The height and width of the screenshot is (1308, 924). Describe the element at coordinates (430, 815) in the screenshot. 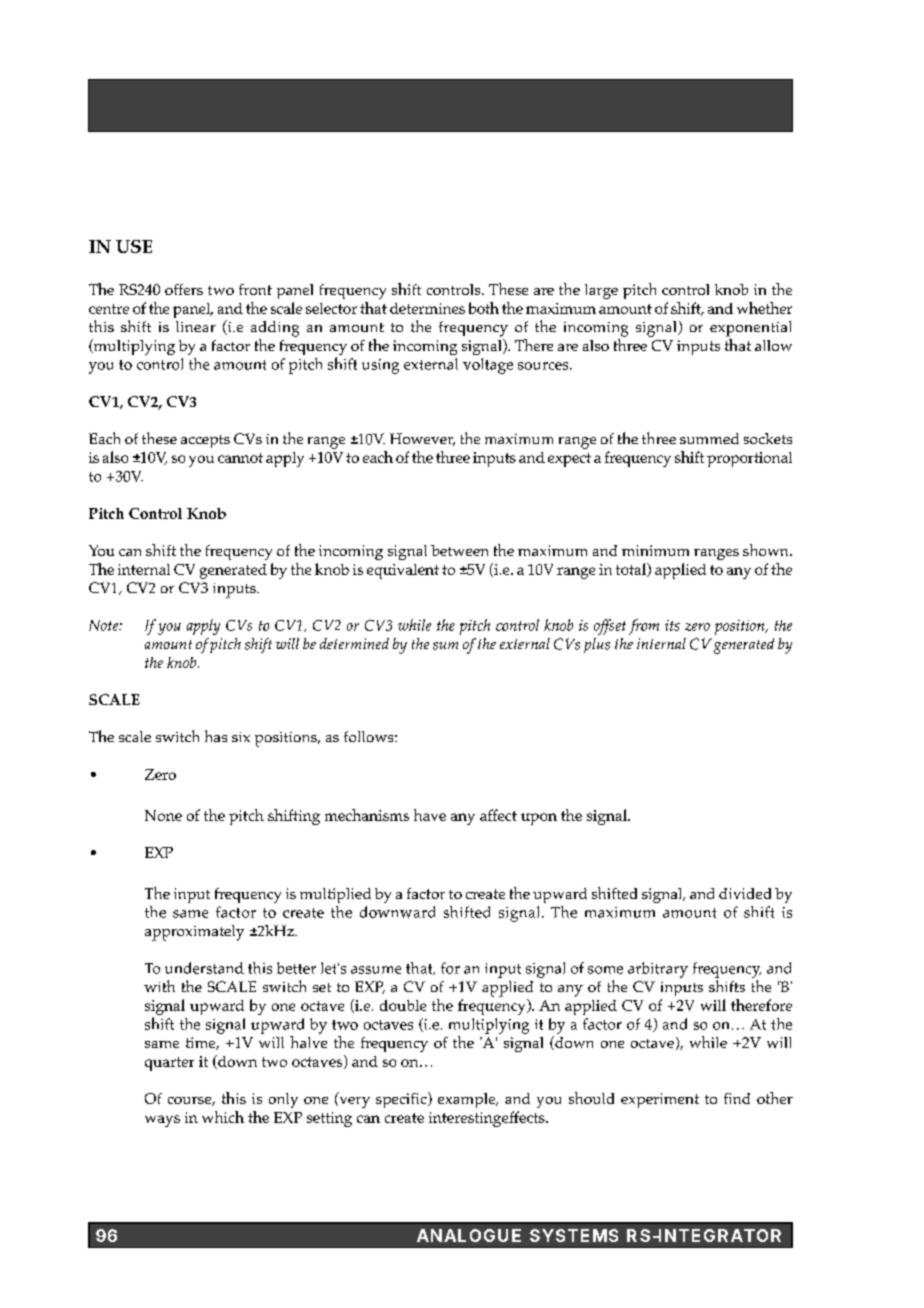

I see `have` at that location.
